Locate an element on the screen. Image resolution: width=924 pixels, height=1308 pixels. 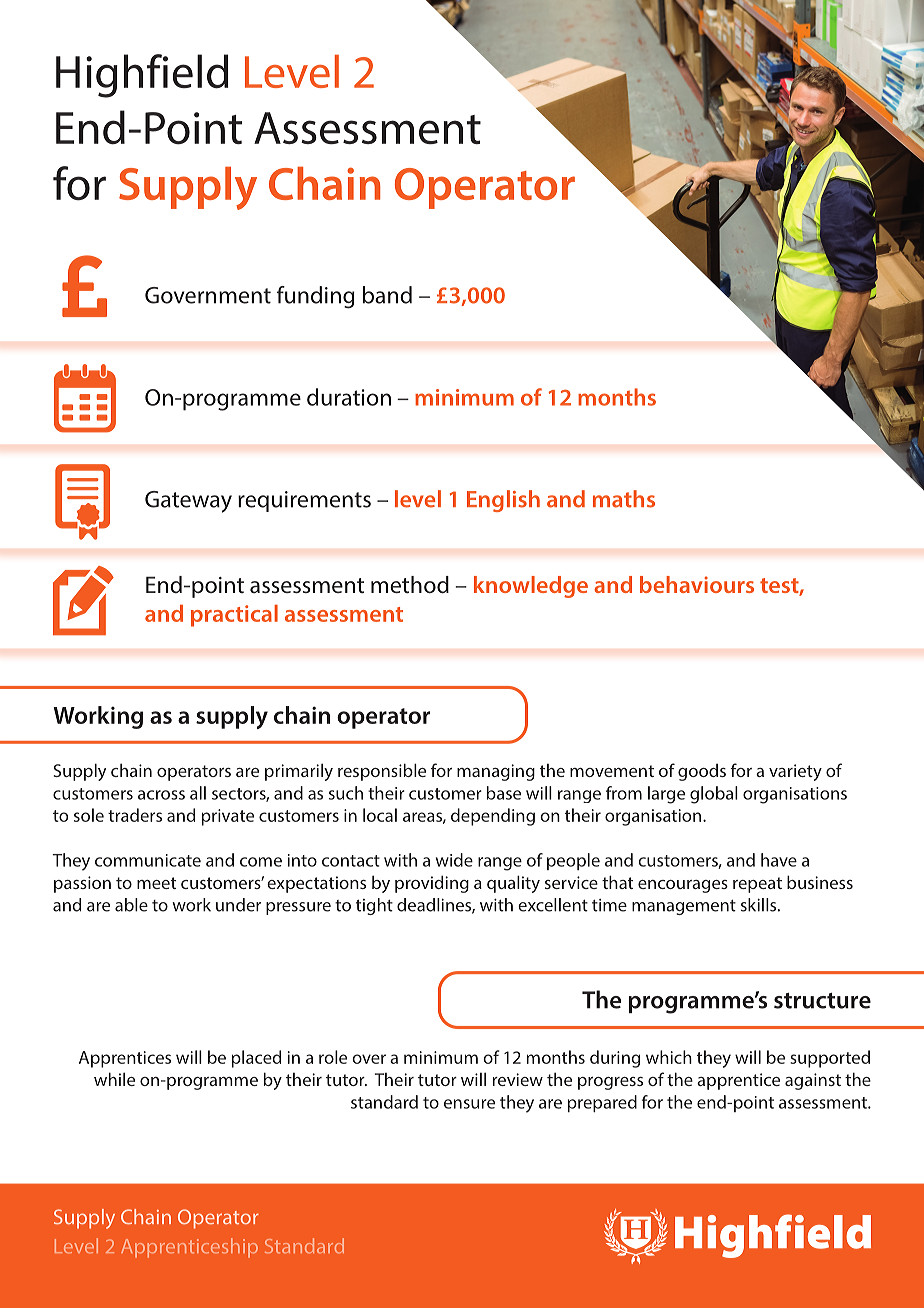
goods is located at coordinates (702, 772).
